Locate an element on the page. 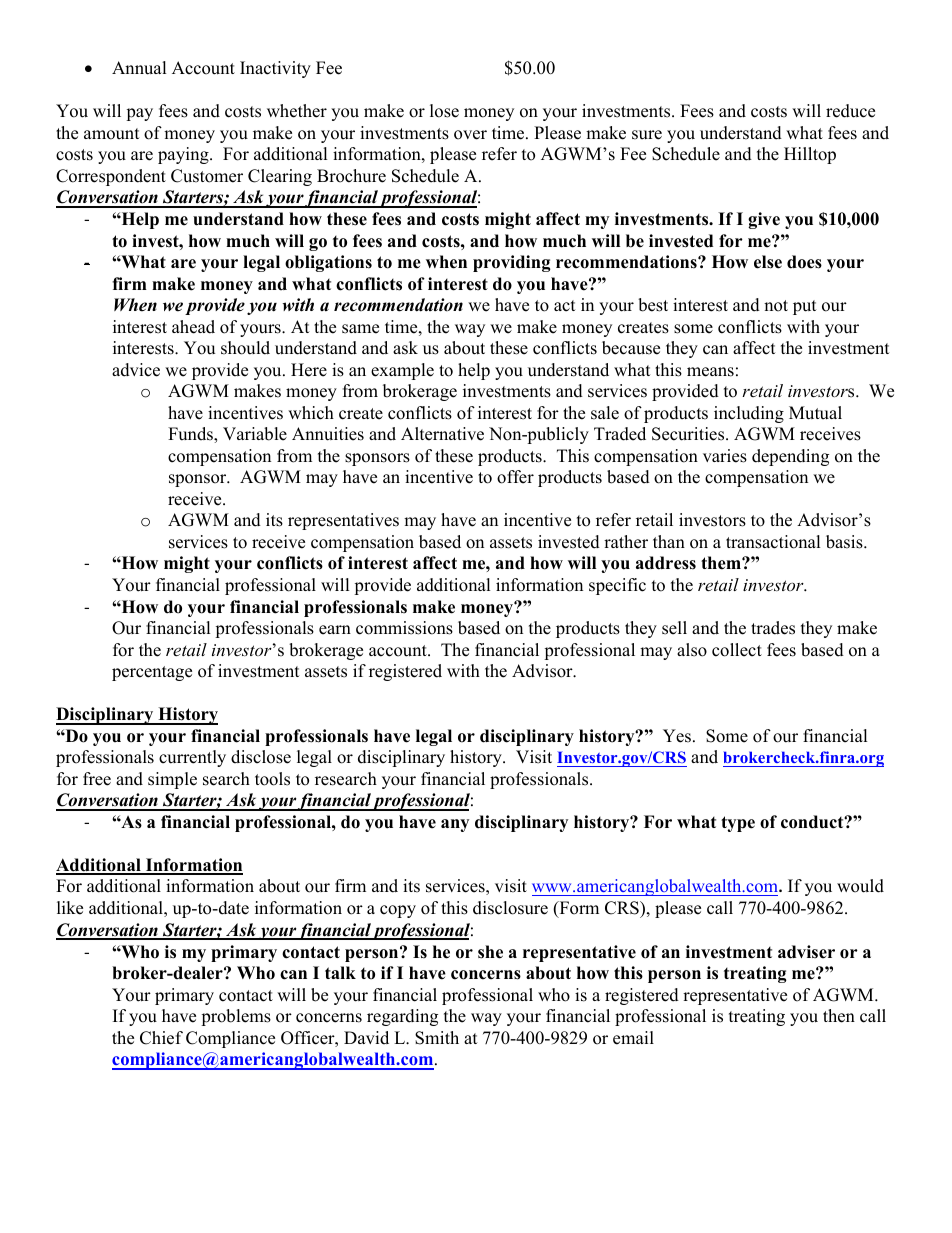  reduce is located at coordinates (850, 111).
